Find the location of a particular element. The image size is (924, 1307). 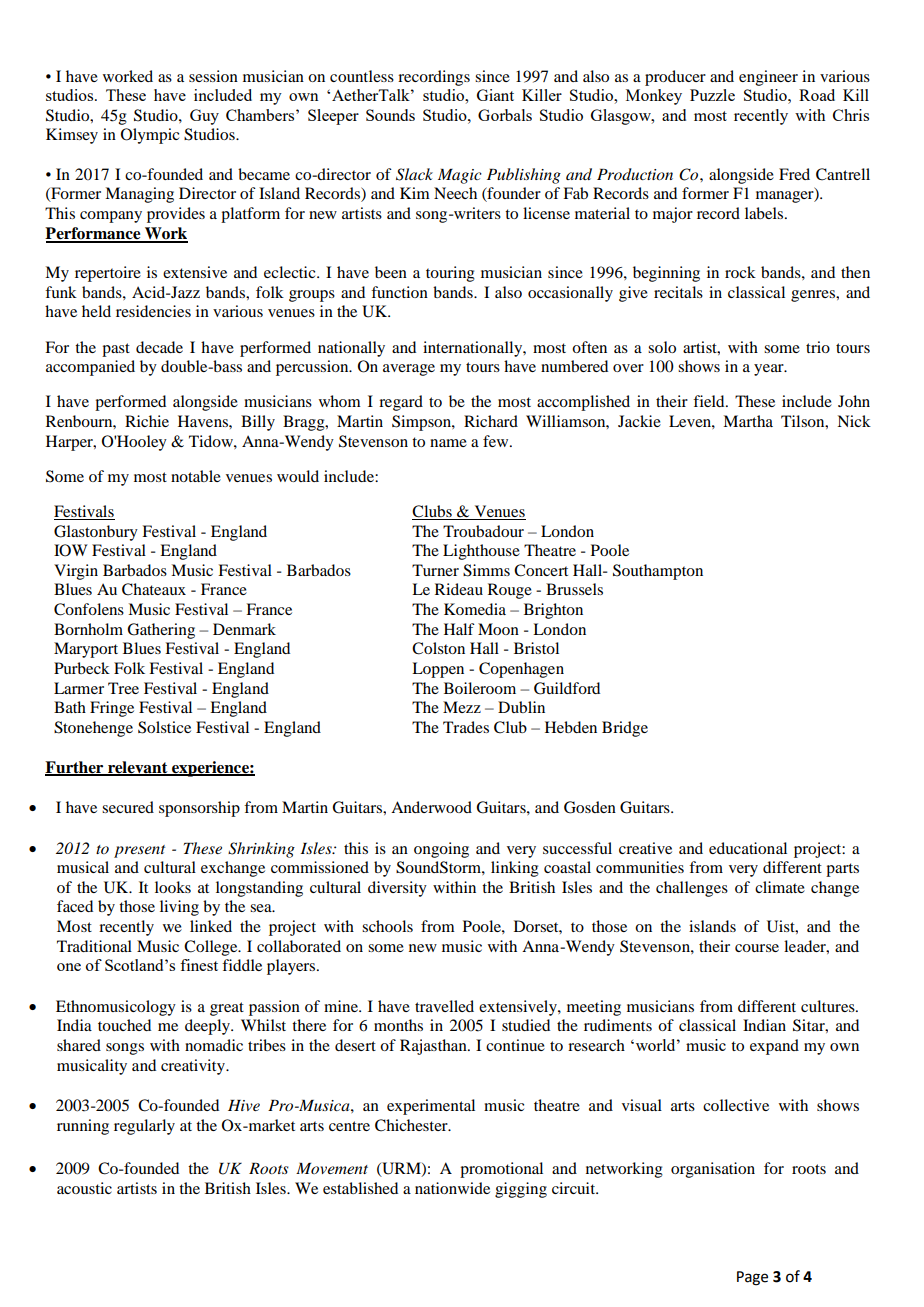

engineer is located at coordinates (768, 78).
